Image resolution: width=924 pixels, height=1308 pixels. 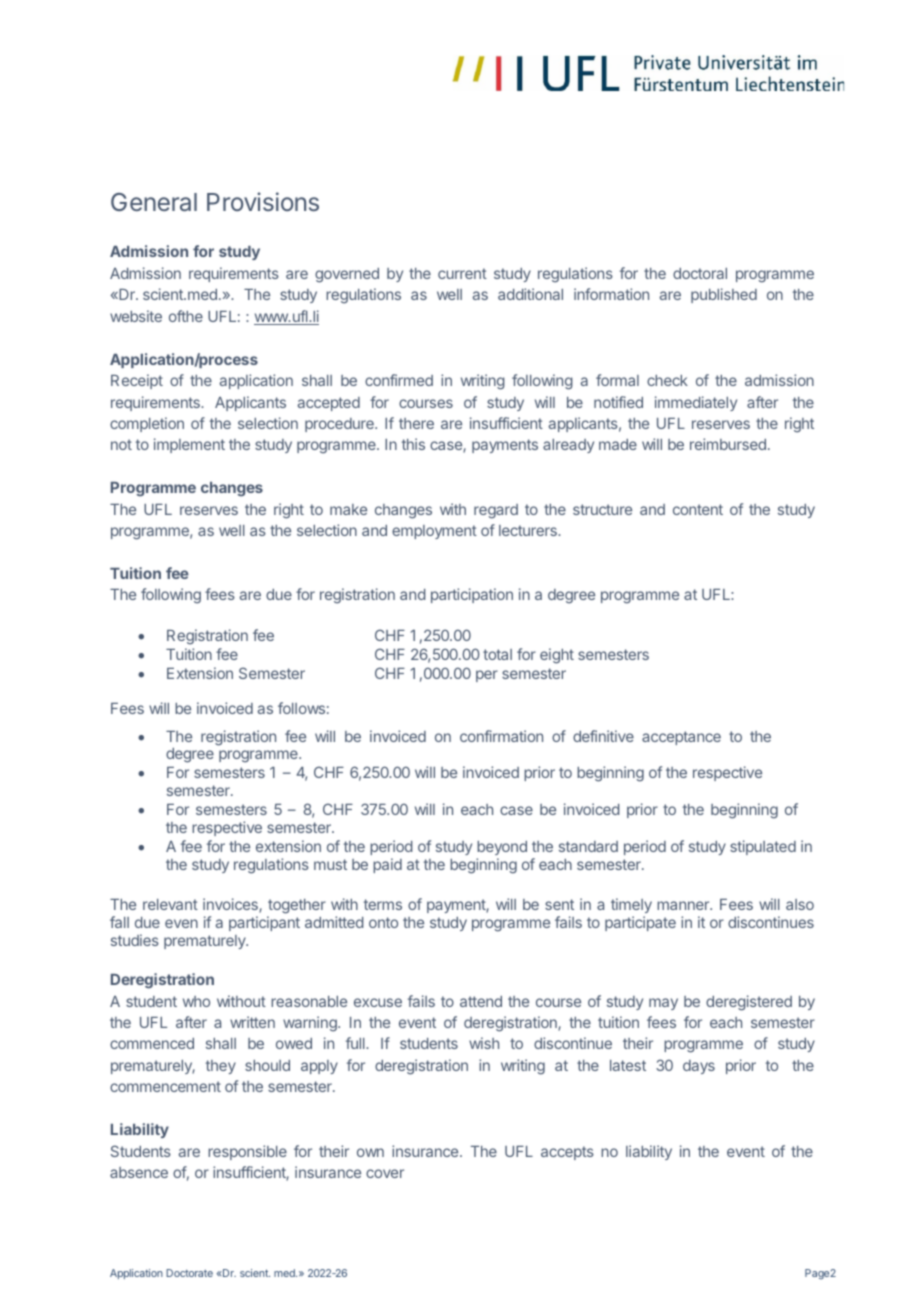 What do you see at coordinates (497, 654) in the page?
I see `total` at bounding box center [497, 654].
